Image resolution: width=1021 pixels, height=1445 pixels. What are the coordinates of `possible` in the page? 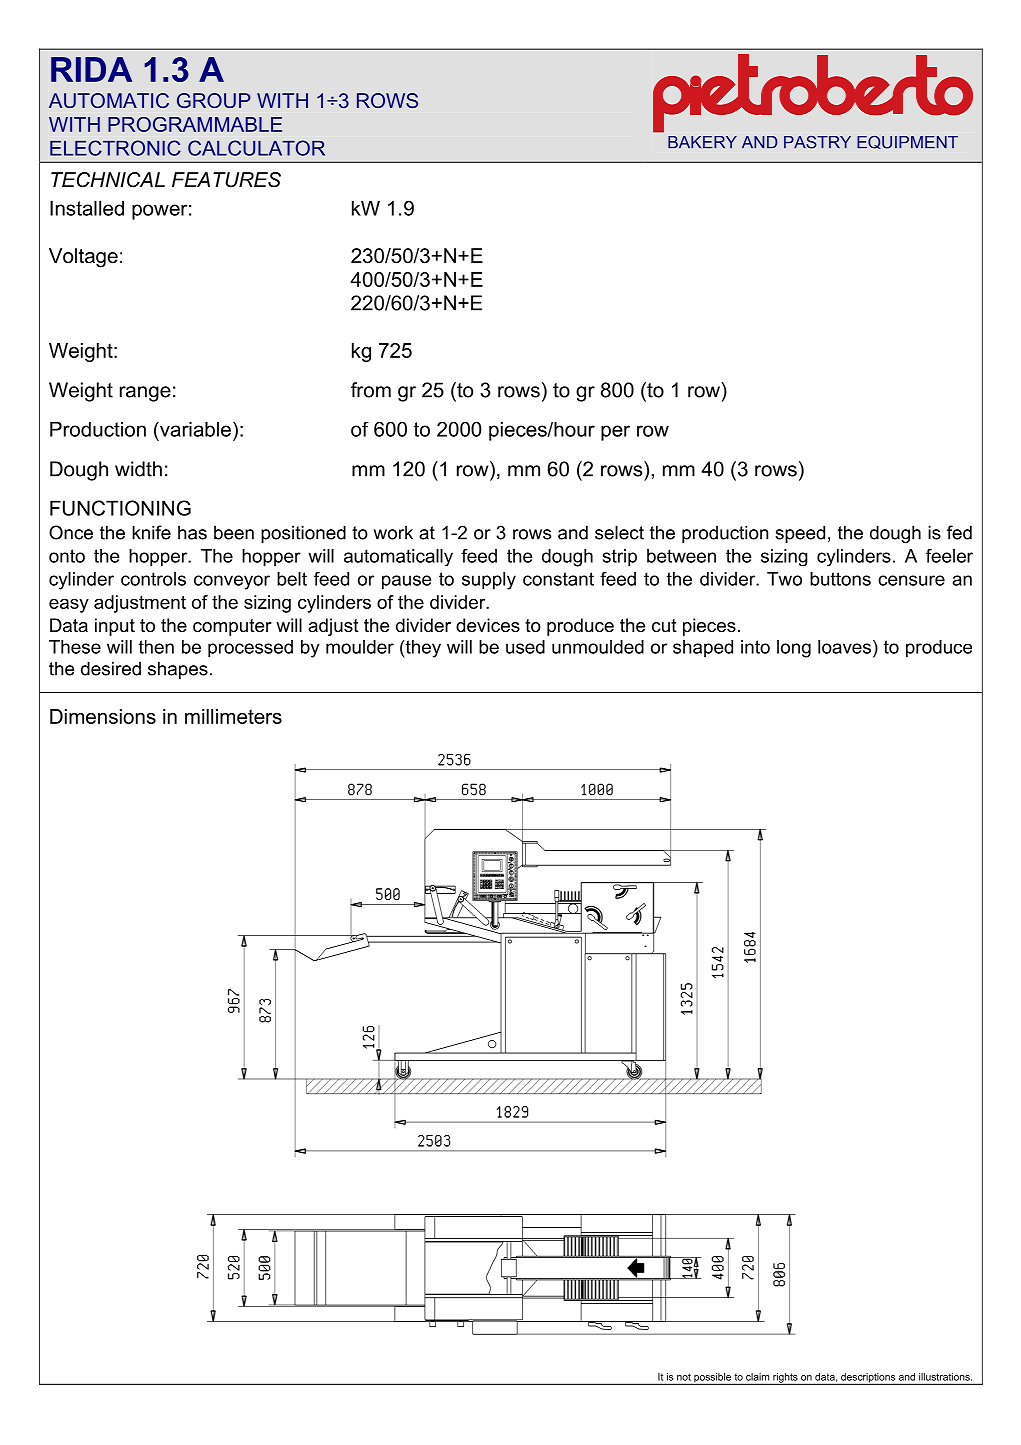 It's located at (712, 1379).
